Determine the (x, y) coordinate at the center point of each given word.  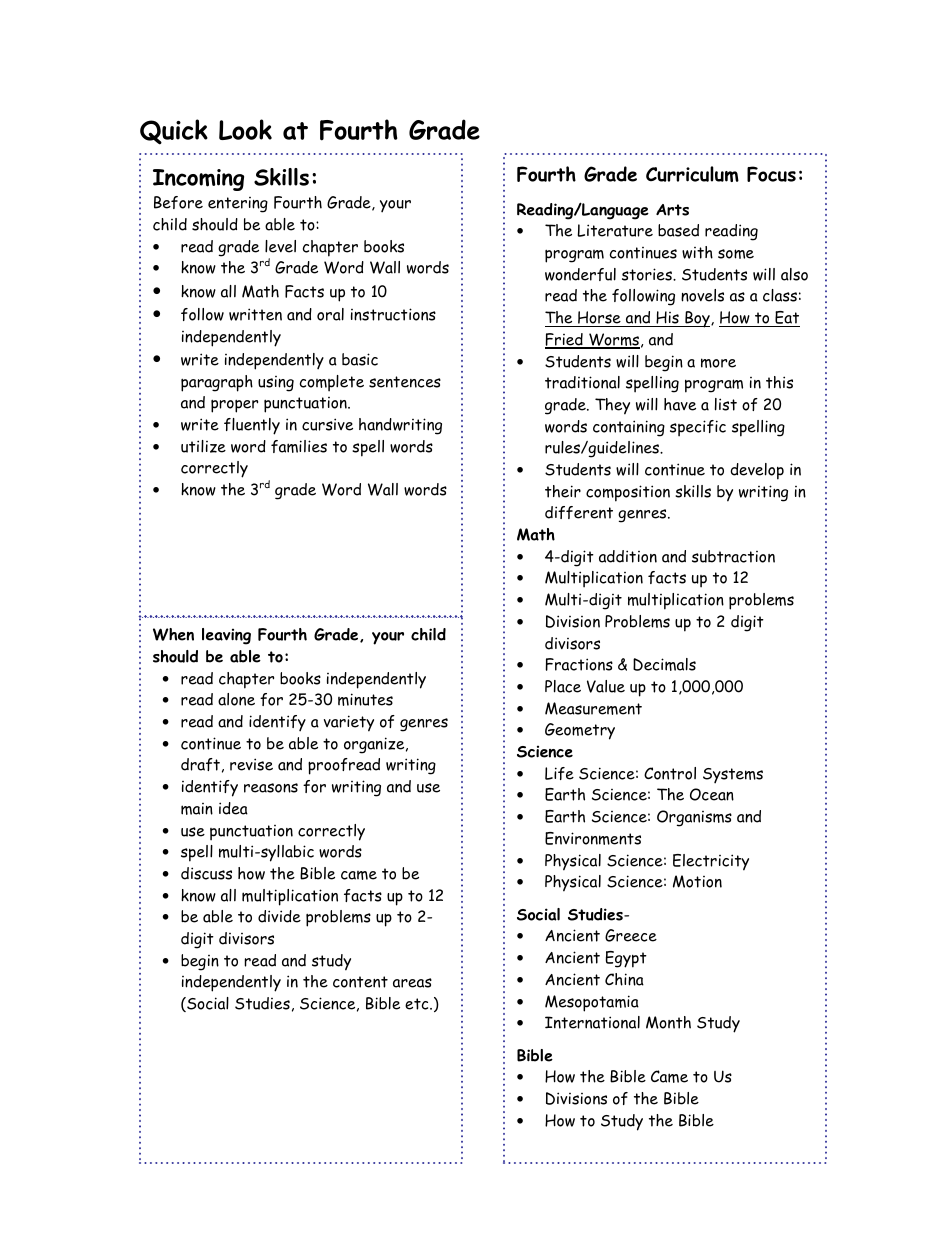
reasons (271, 788)
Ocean (712, 794)
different (579, 512)
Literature (615, 230)
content (360, 982)
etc (418, 1004)
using (276, 384)
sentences (405, 382)
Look (245, 129)
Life (559, 773)
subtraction (733, 556)
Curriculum (692, 174)
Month (668, 1022)
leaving (226, 636)
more (718, 363)
